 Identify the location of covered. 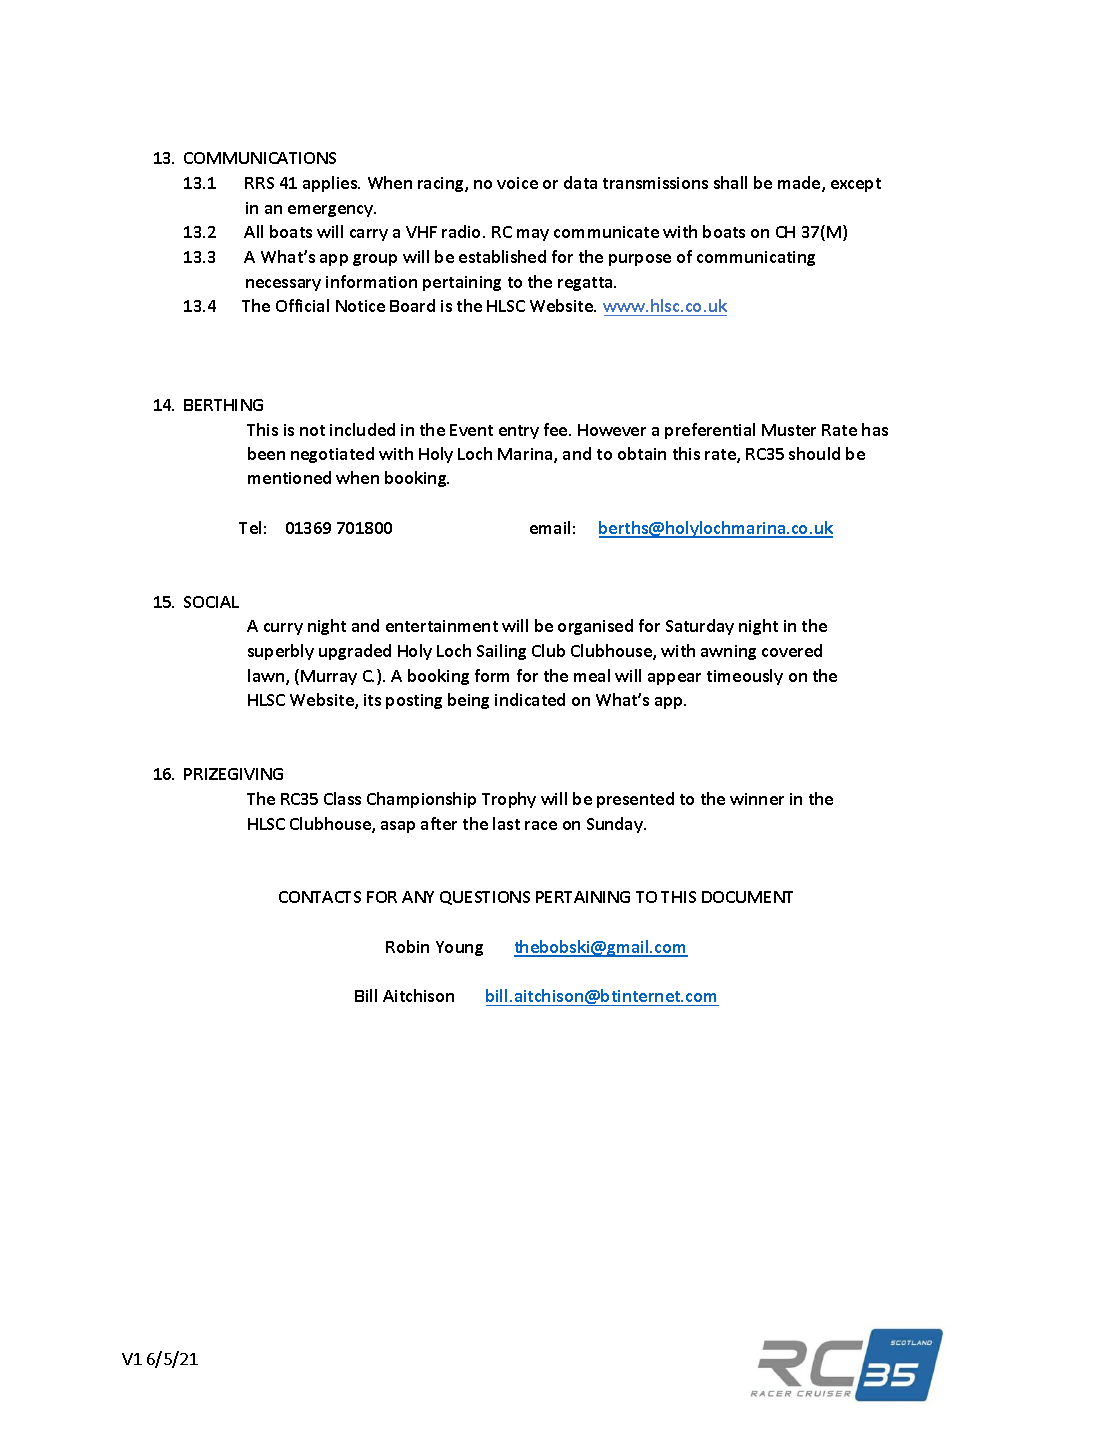
(792, 650).
